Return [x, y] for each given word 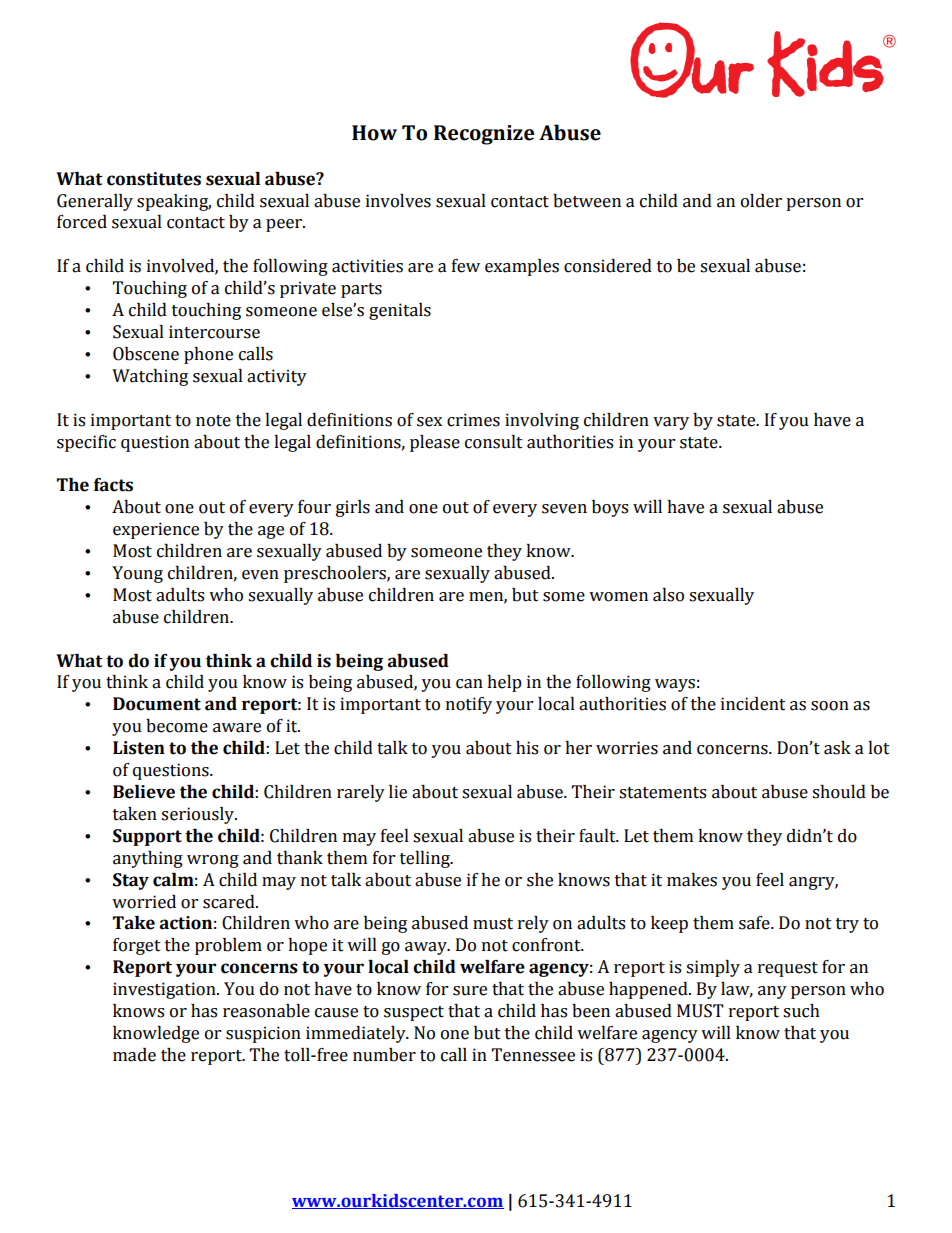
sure [470, 991]
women [618, 597]
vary [671, 423]
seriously [199, 815]
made [134, 1055]
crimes [473, 420]
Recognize [484, 135]
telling [426, 859]
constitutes [154, 179]
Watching [150, 377]
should [839, 792]
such [801, 1011]
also [668, 595]
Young [137, 574]
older [761, 201]
